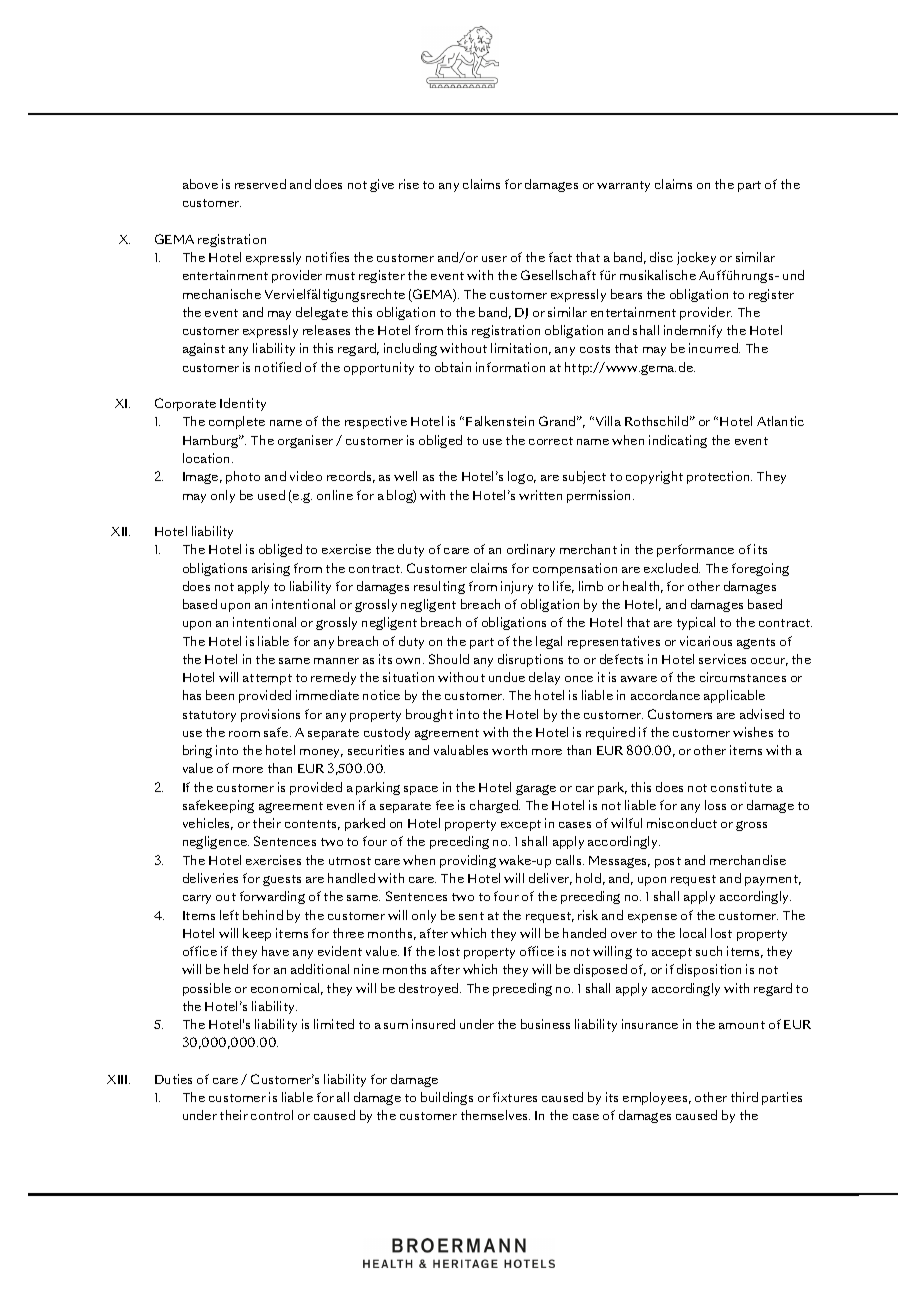 The height and width of the screenshot is (1308, 924). What do you see at coordinates (447, 1098) in the screenshot?
I see `buildings` at bounding box center [447, 1098].
